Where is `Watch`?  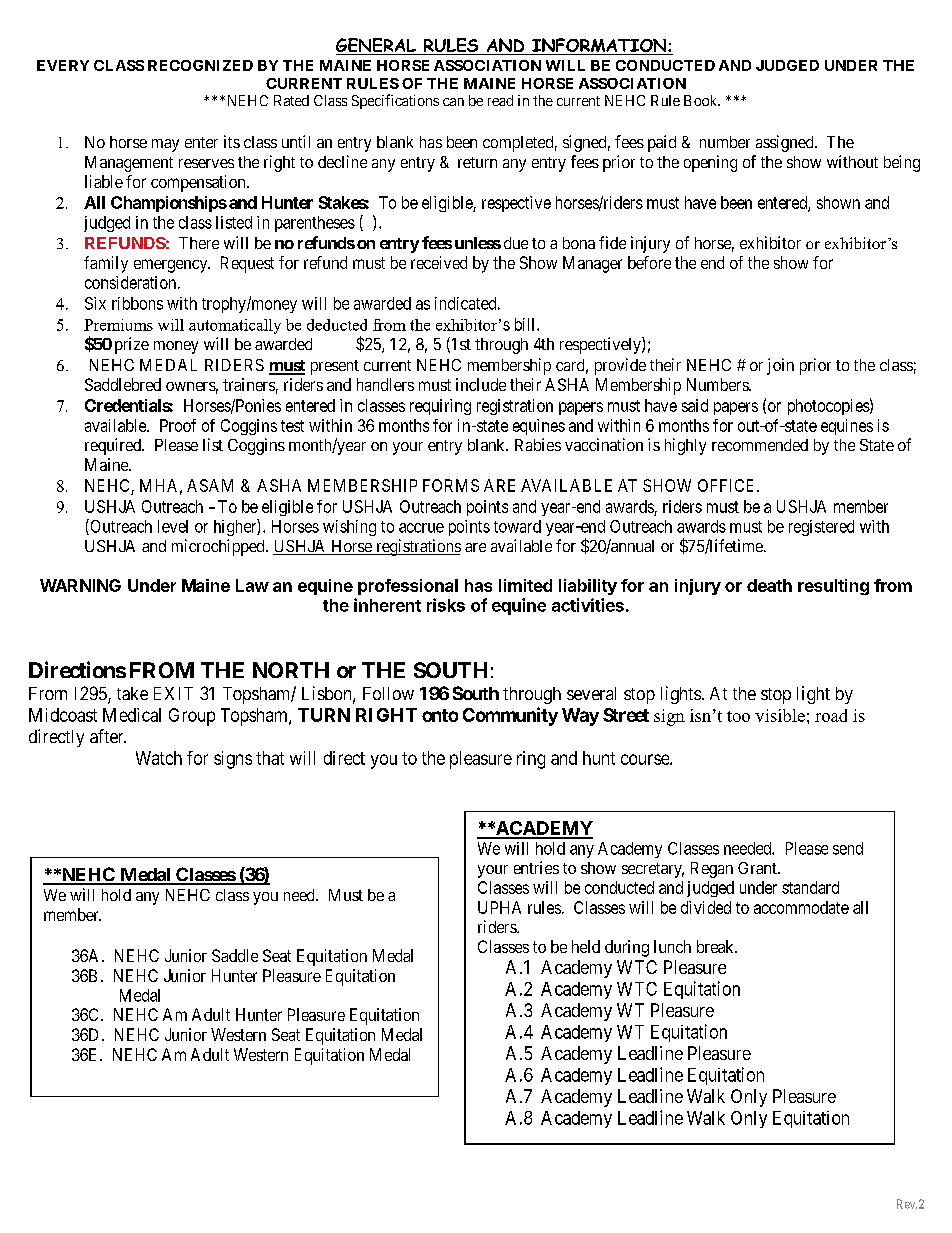
Watch is located at coordinates (159, 758).
